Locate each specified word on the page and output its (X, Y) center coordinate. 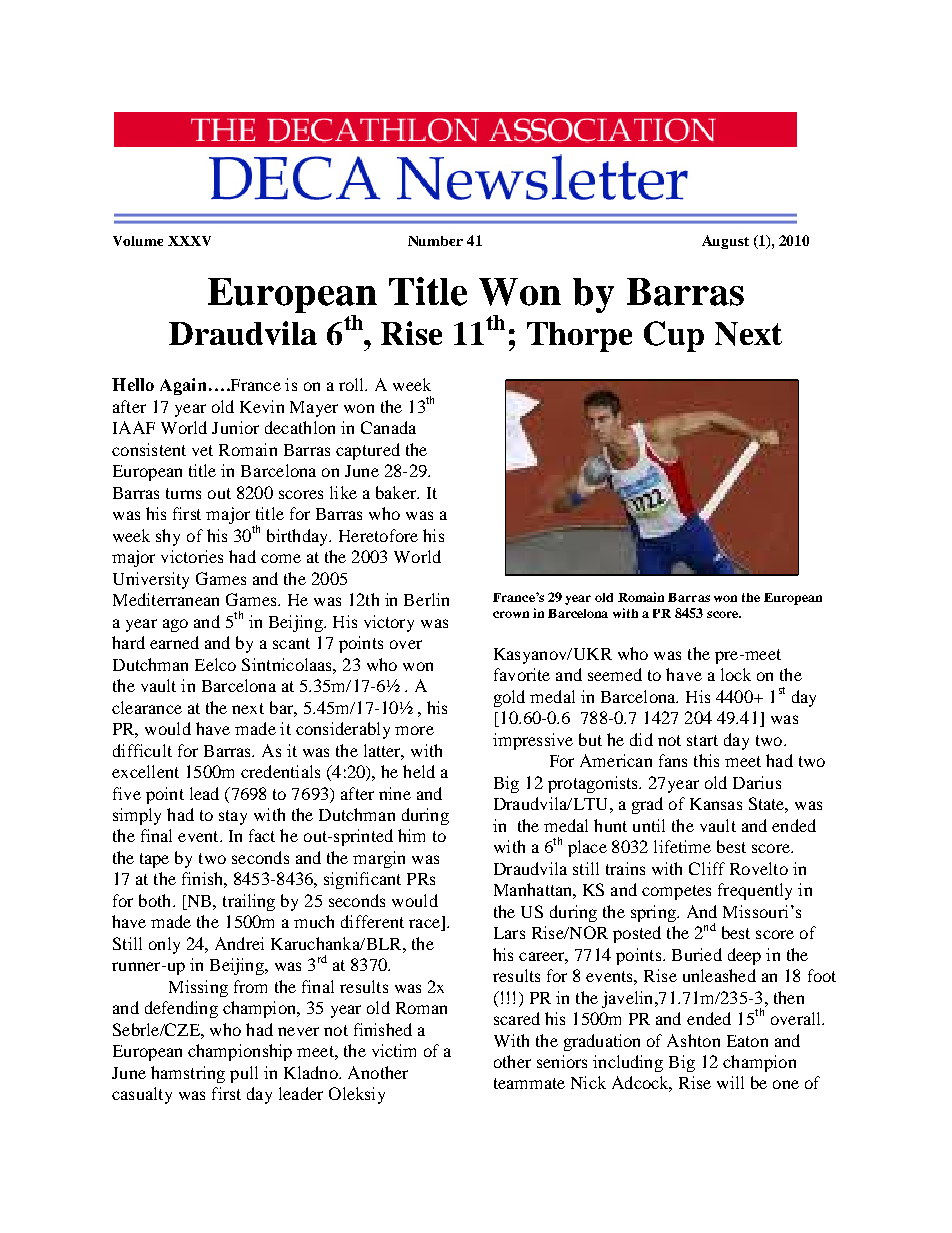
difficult (142, 750)
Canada (388, 427)
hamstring (188, 1074)
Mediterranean (166, 599)
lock (736, 674)
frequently (755, 891)
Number (435, 241)
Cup (674, 336)
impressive (533, 741)
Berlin (426, 599)
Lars (509, 933)
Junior (235, 427)
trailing (249, 902)
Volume (138, 241)
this (706, 760)
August (725, 242)
